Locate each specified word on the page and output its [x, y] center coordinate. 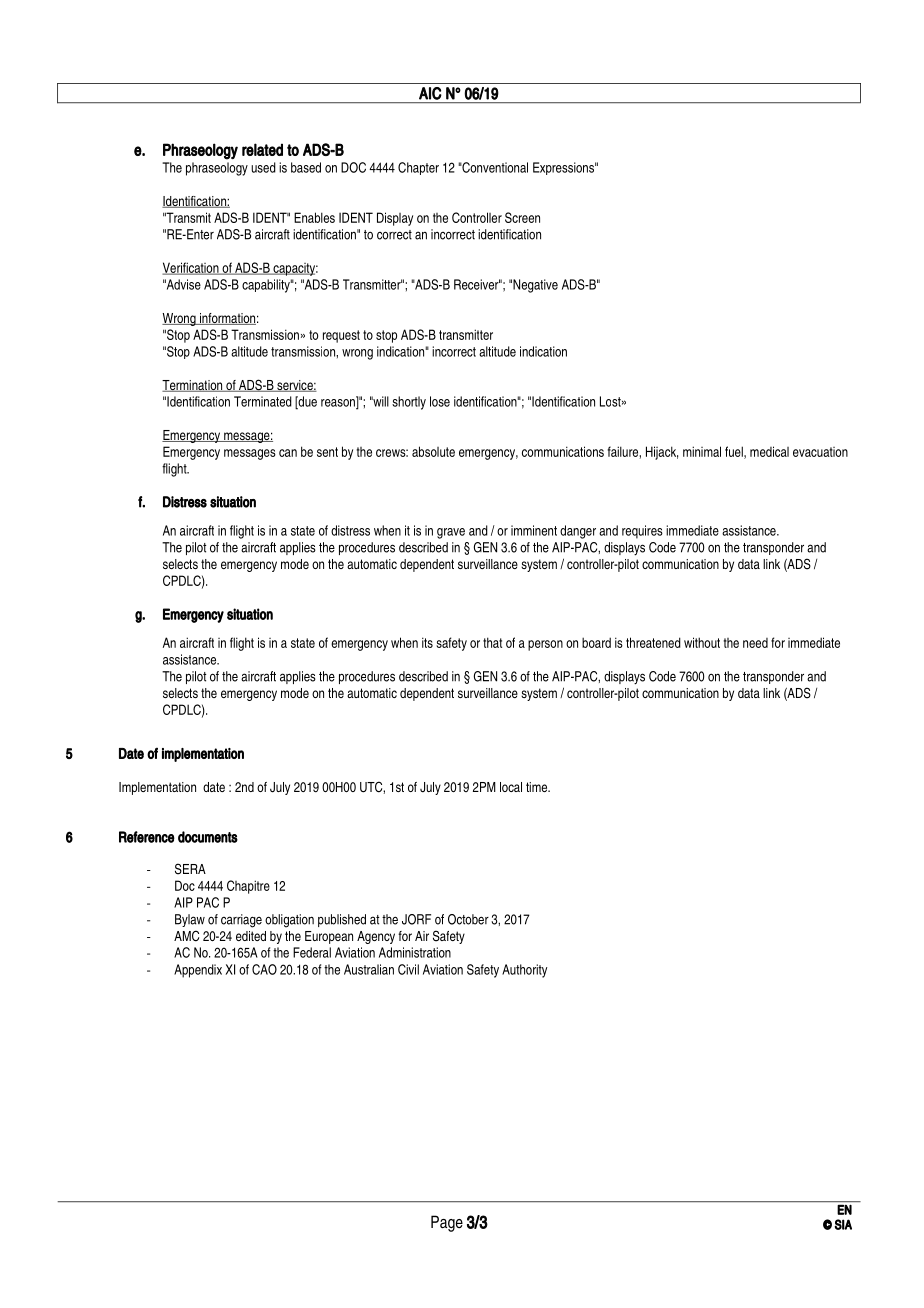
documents [208, 837]
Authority [524, 971]
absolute [433, 451]
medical [769, 451]
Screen [522, 217]
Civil [408, 969]
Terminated [263, 401]
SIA [843, 1224]
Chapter [418, 168]
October [468, 919]
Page [447, 1223]
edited [251, 936]
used [263, 167]
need [755, 643]
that [492, 642]
